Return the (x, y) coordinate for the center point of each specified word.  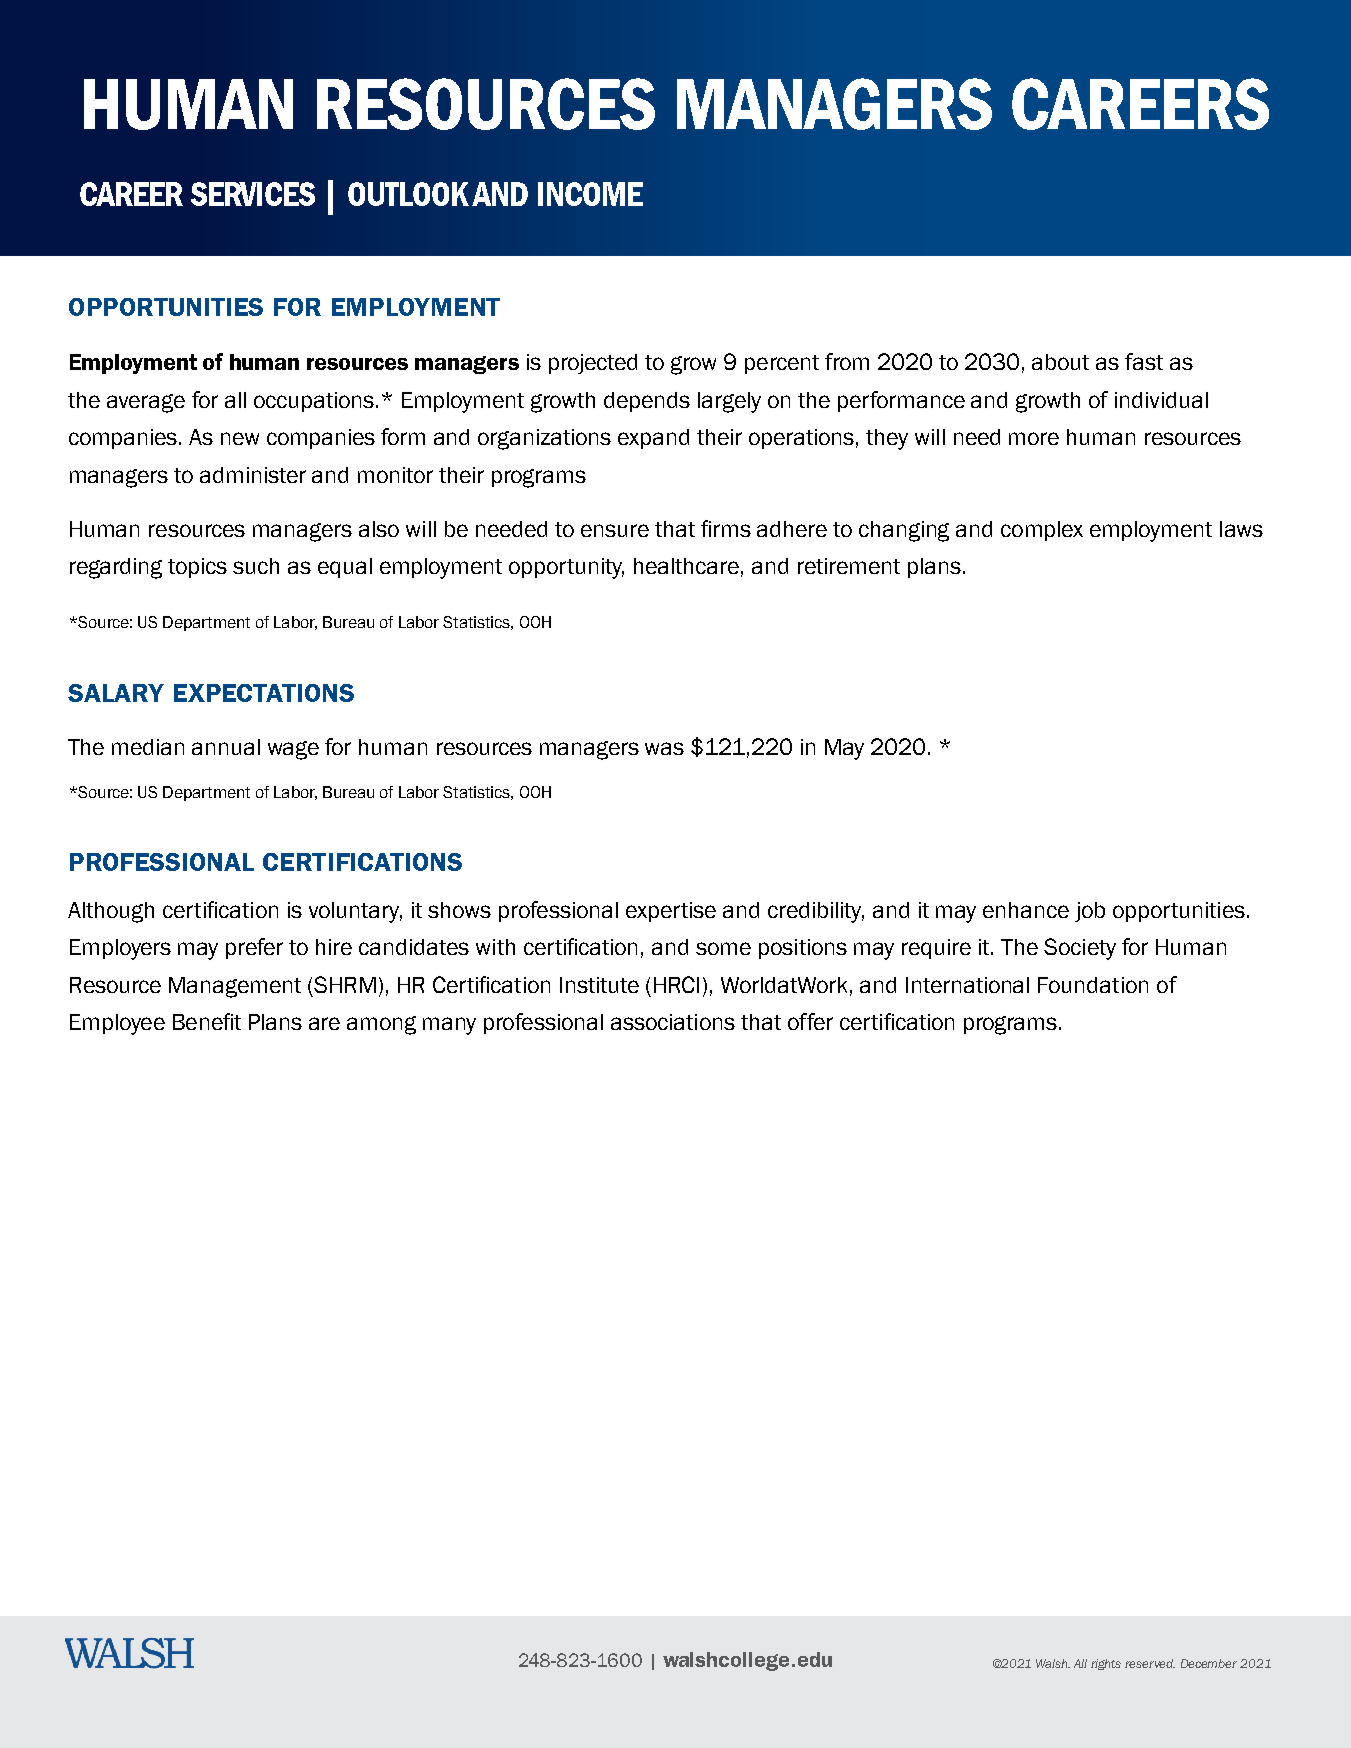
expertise (671, 912)
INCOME (590, 194)
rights (1106, 1664)
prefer (254, 948)
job (1090, 912)
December (1209, 1663)
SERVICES (253, 194)
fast (1144, 361)
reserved (1150, 1663)
